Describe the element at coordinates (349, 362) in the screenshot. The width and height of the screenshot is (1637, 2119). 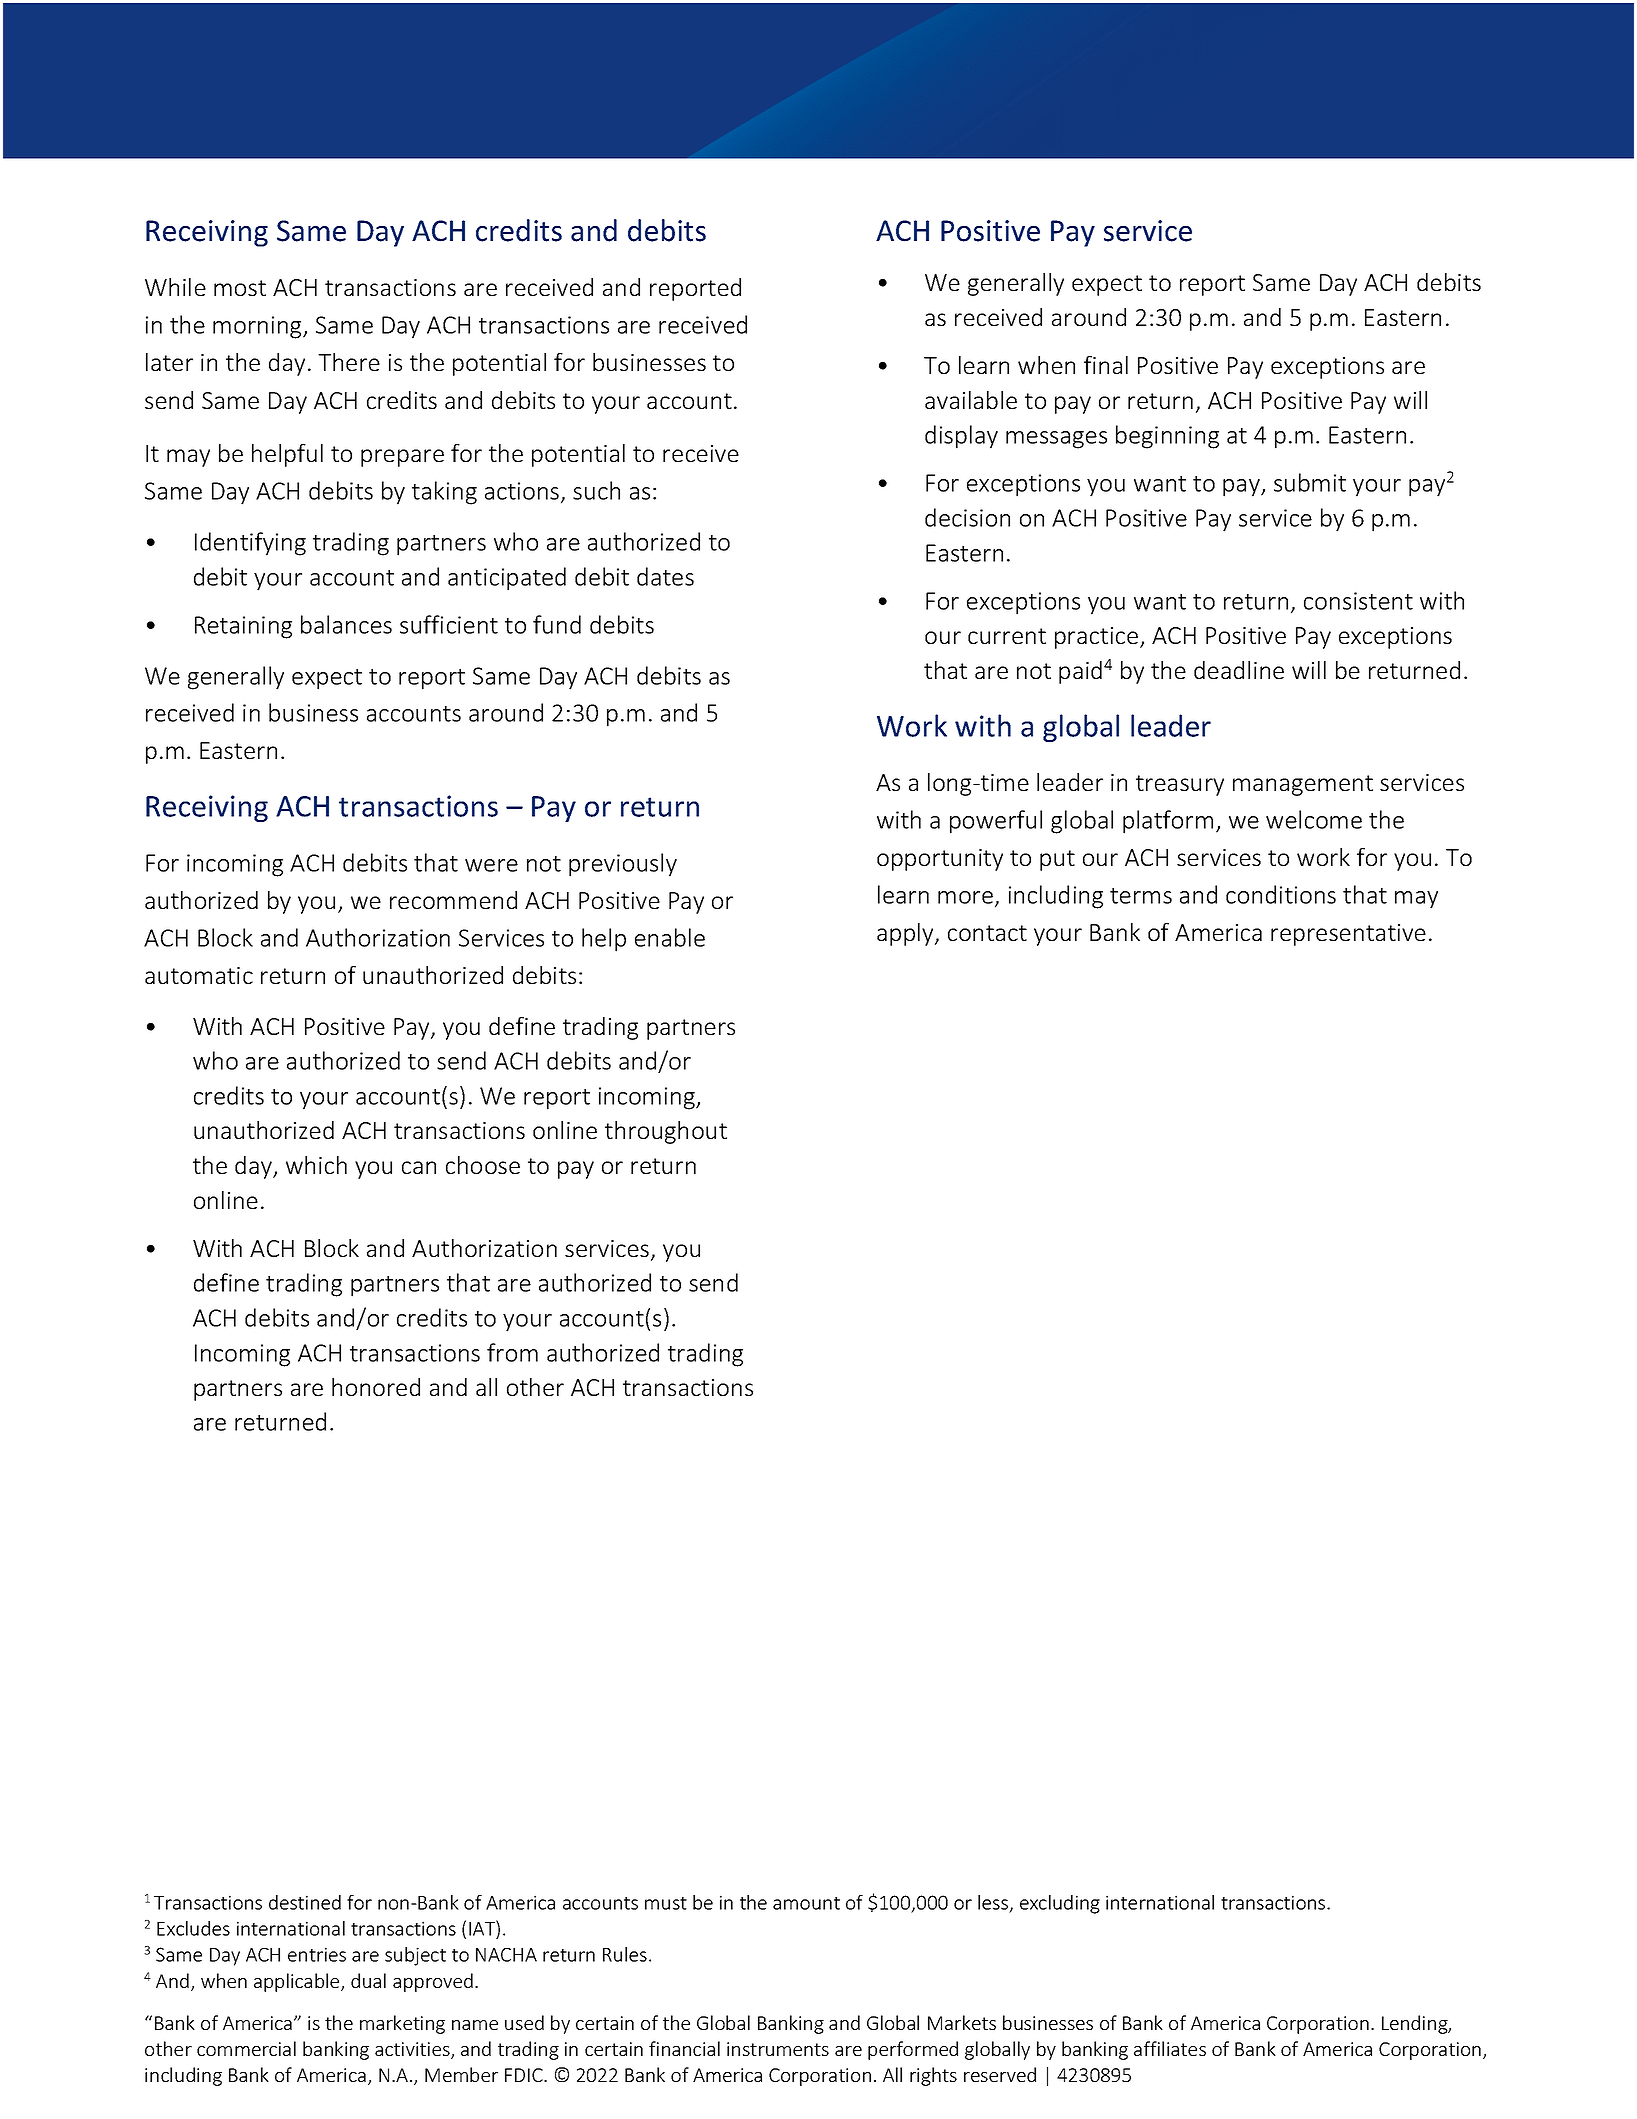
I see `There` at that location.
